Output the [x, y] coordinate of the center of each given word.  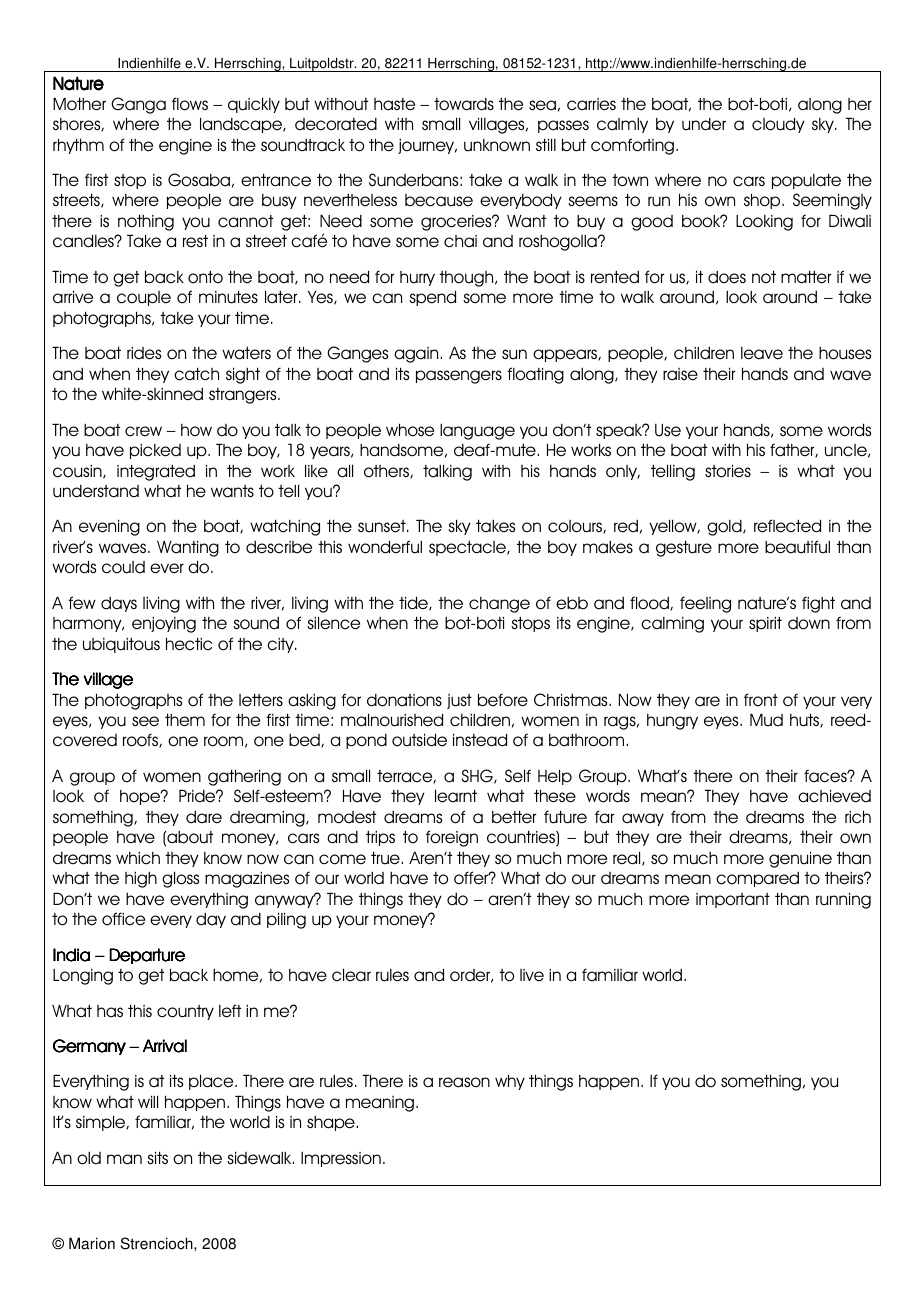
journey [427, 146]
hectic [189, 644]
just [459, 701]
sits [157, 1157]
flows [190, 104]
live [532, 975]
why [510, 1082]
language [477, 432]
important [733, 900]
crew [143, 431]
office [123, 919]
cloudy [778, 125]
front [761, 700]
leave [762, 353]
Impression [341, 1159]
